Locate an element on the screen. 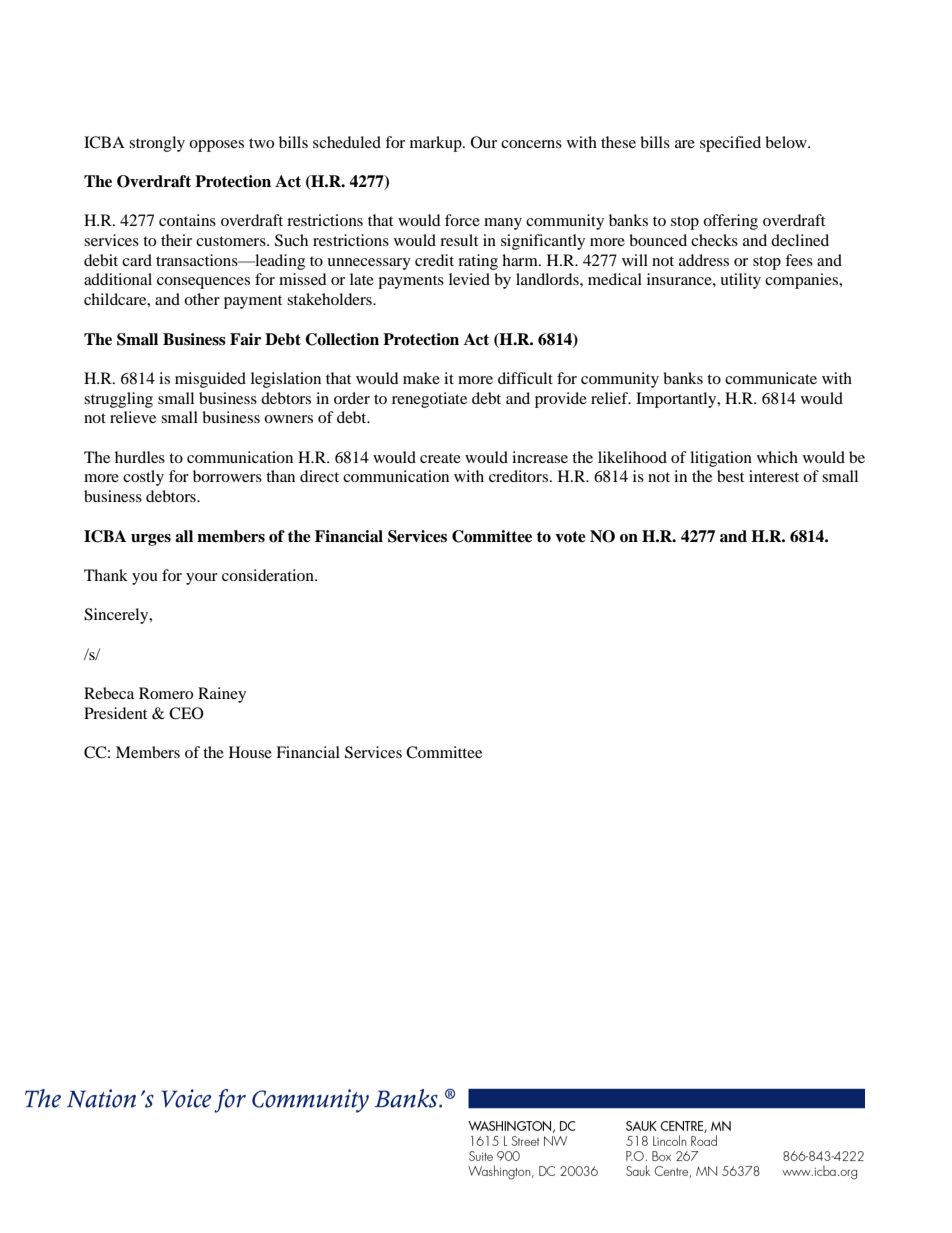  opposes is located at coordinates (216, 146).
